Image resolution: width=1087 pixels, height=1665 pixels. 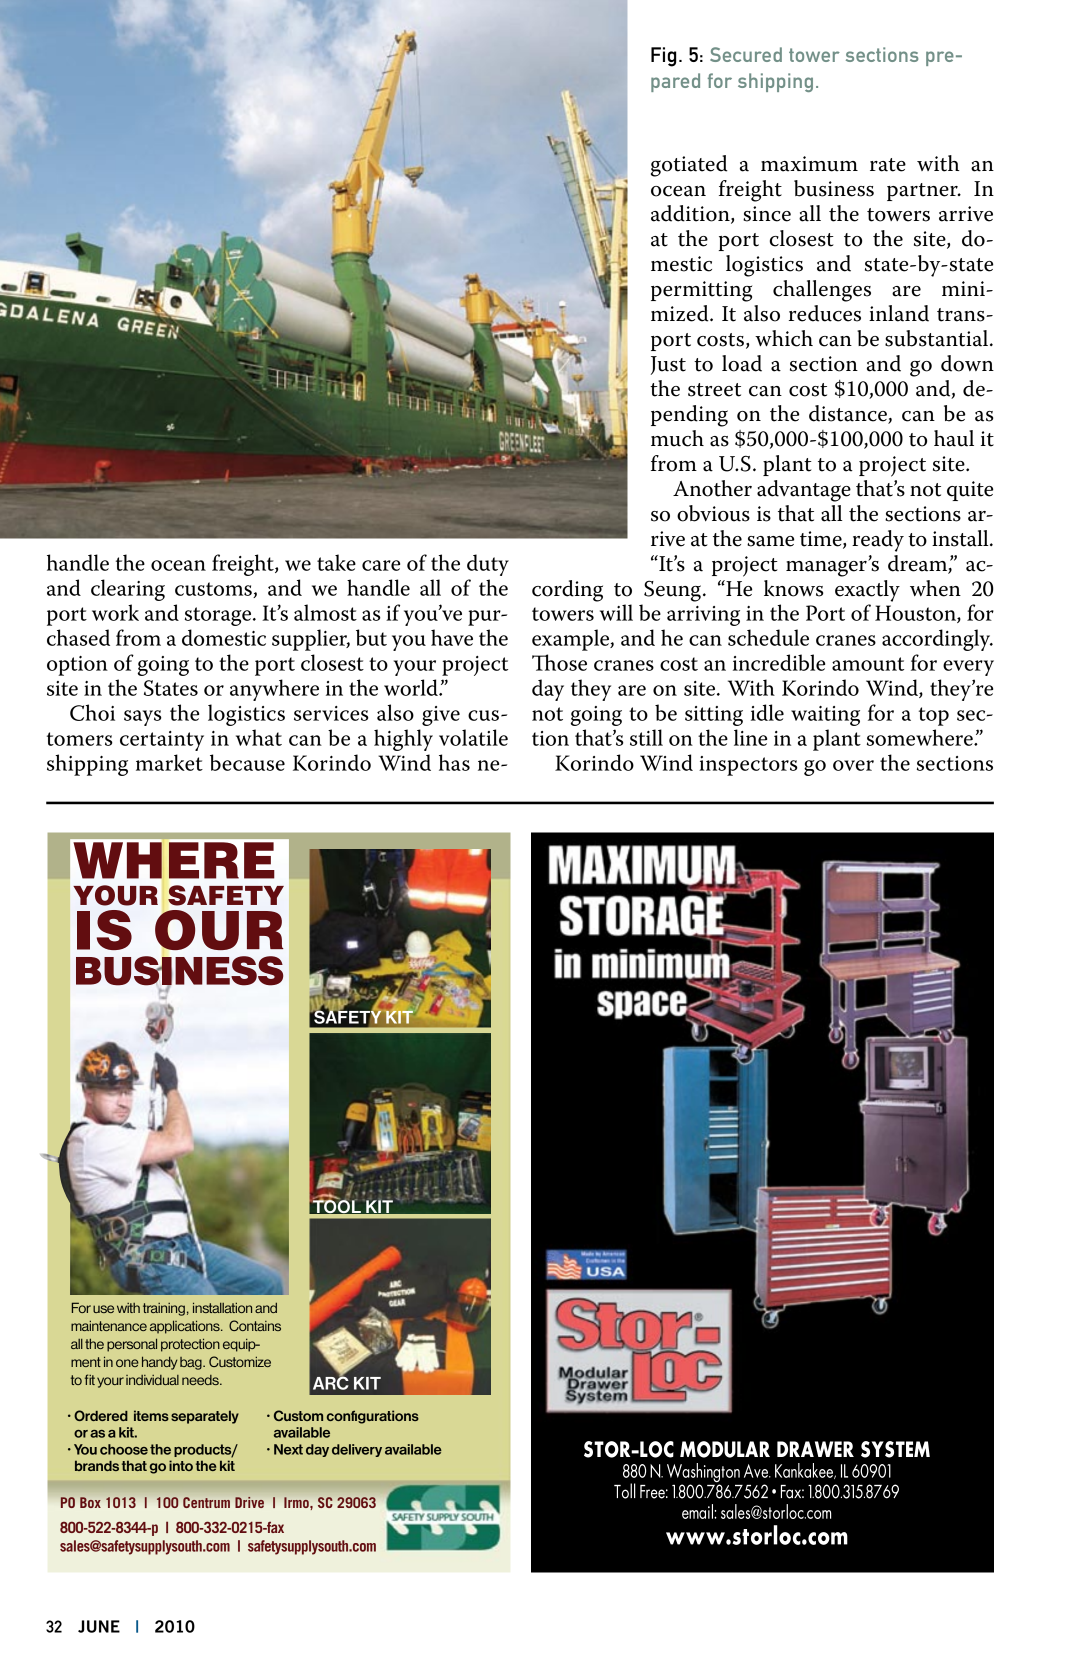 What do you see at coordinates (331, 1382) in the screenshot?
I see `Arc` at bounding box center [331, 1382].
